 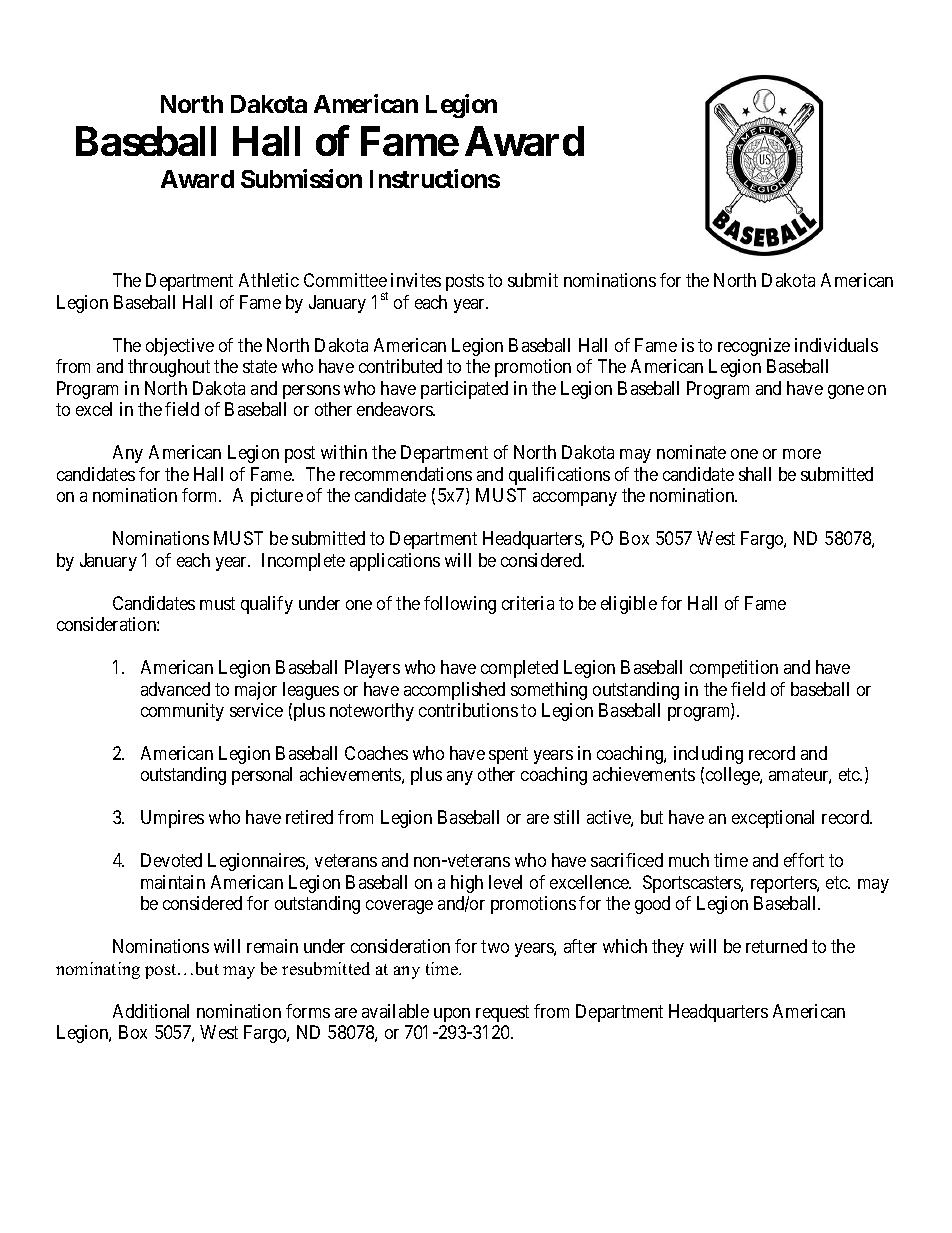 I want to click on including, so click(x=708, y=755).
